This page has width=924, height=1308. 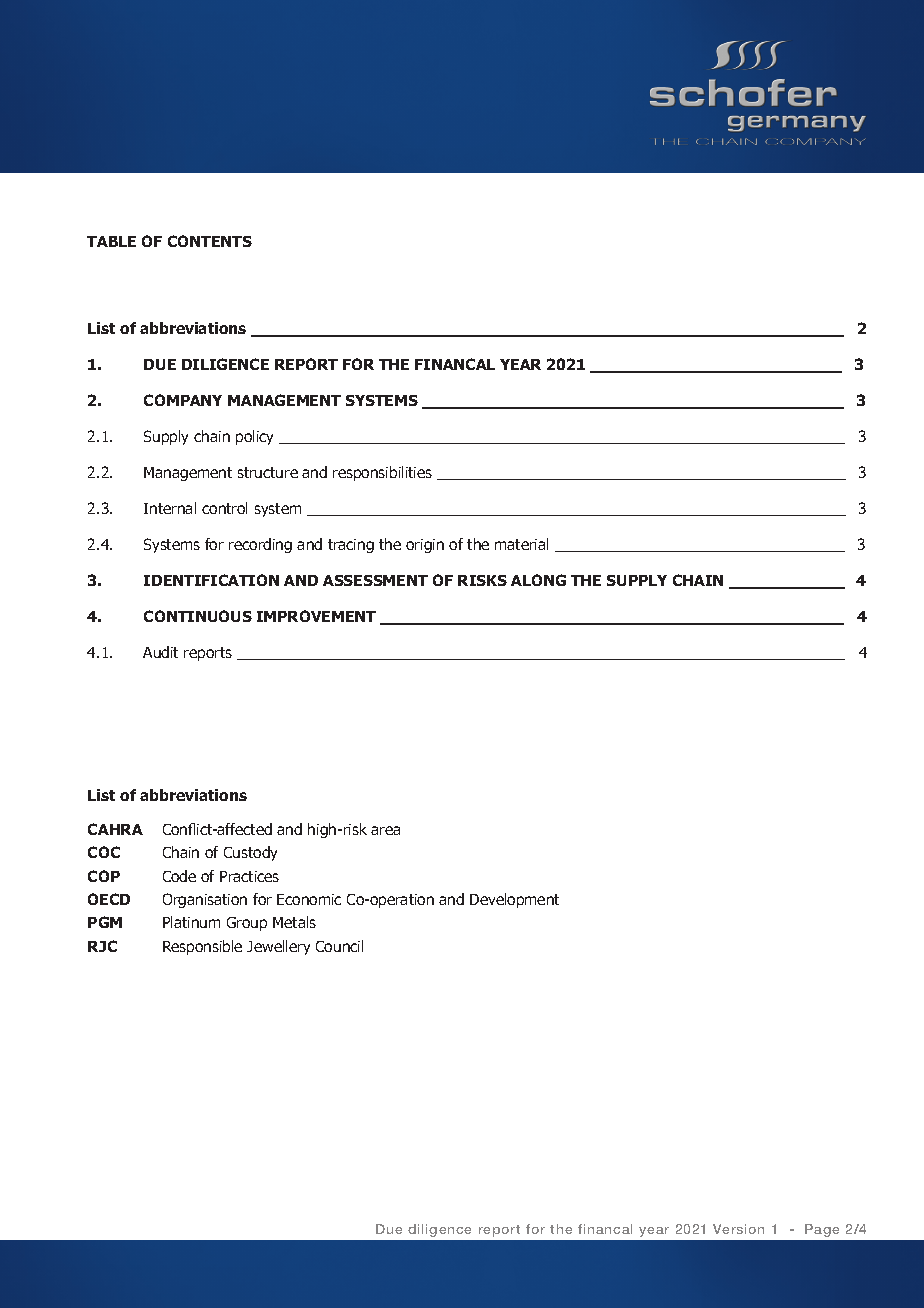 I want to click on Audit, so click(x=160, y=652).
